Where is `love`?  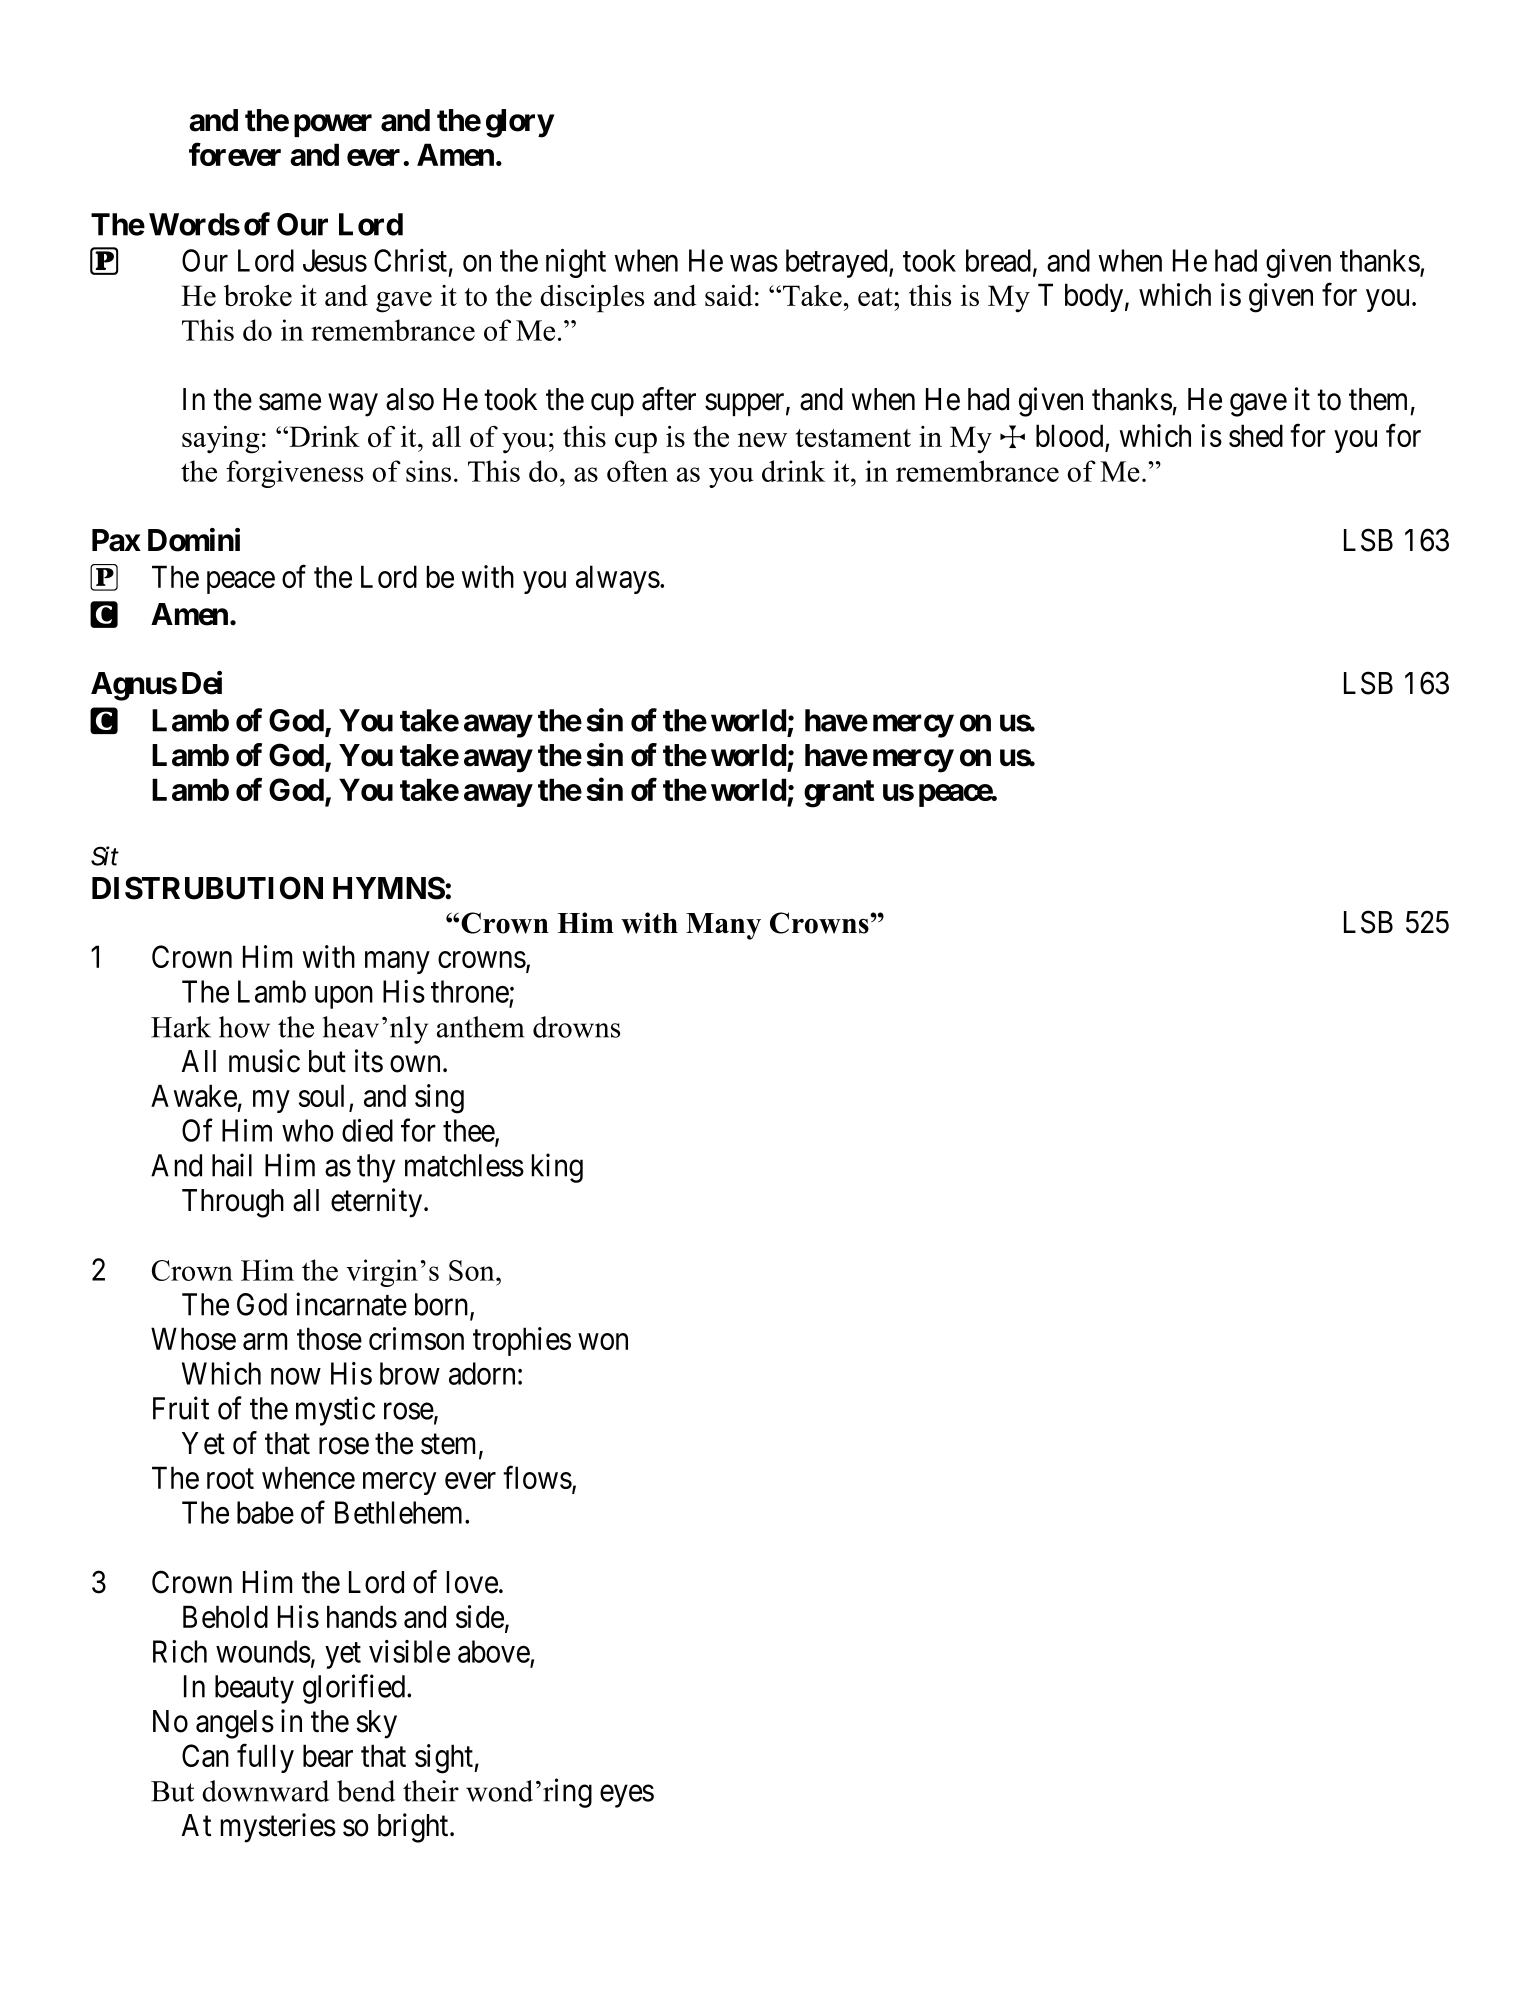 love is located at coordinates (472, 1582).
